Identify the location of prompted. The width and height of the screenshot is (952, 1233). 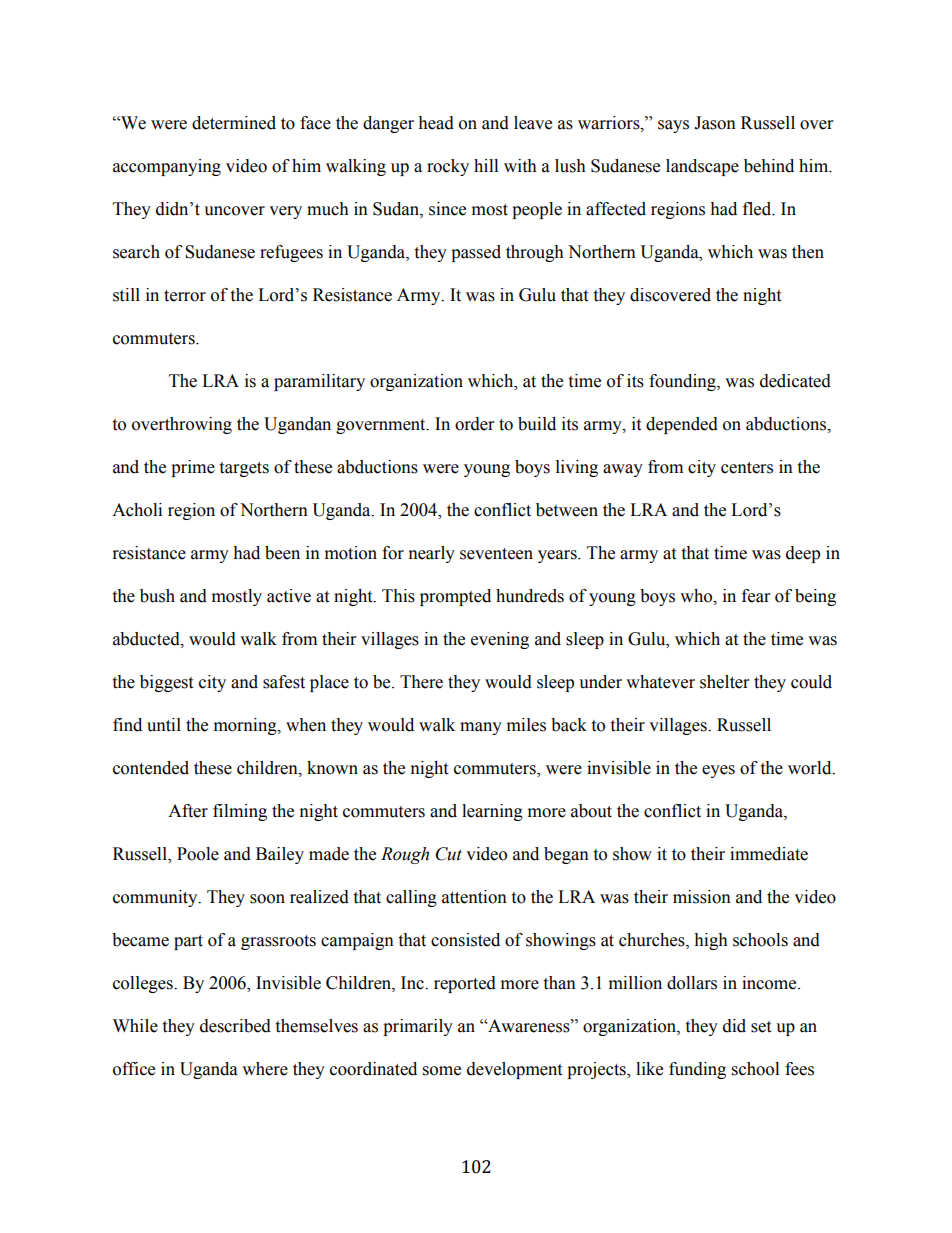
(455, 597).
